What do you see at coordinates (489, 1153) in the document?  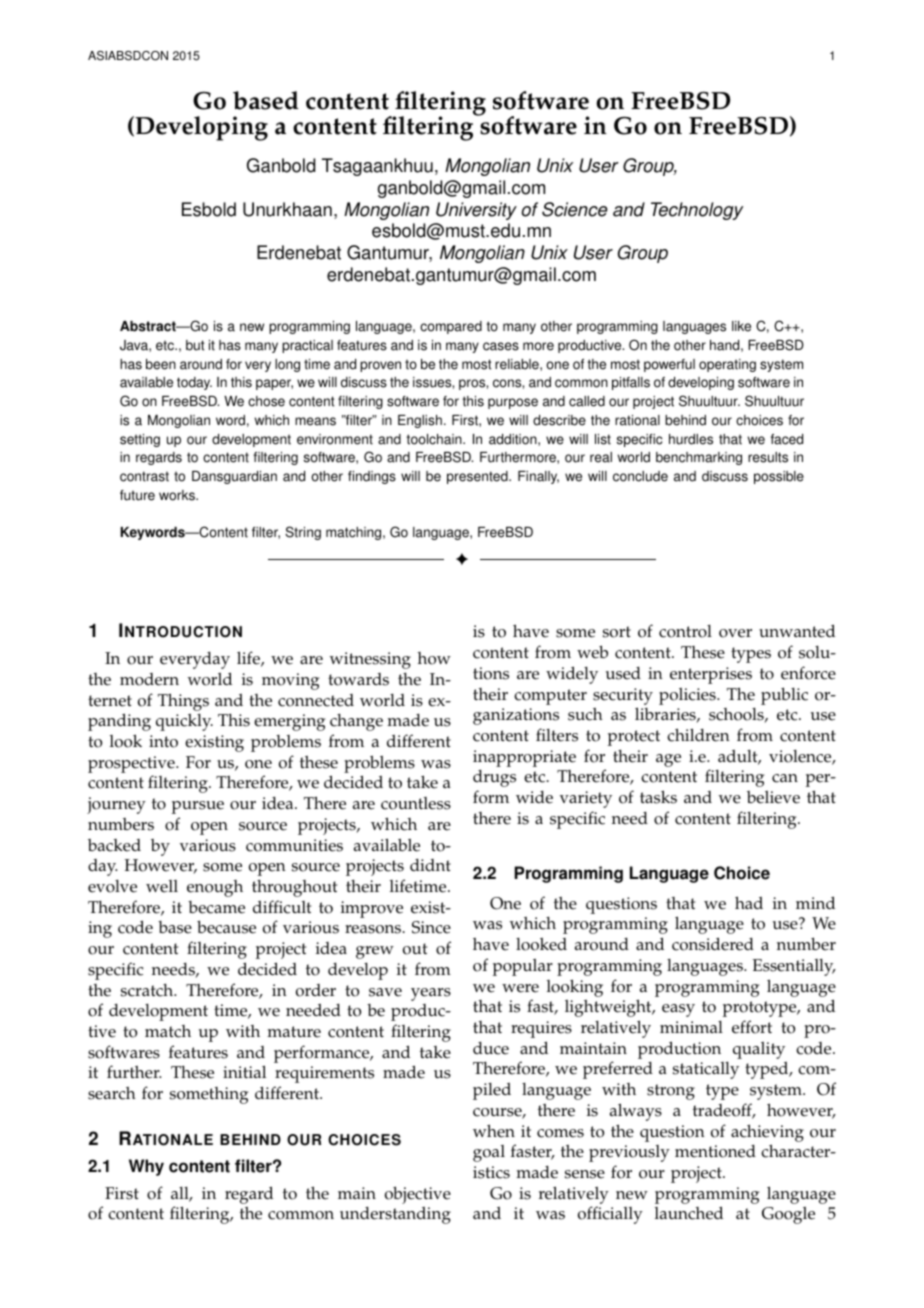 I see `goal` at bounding box center [489, 1153].
